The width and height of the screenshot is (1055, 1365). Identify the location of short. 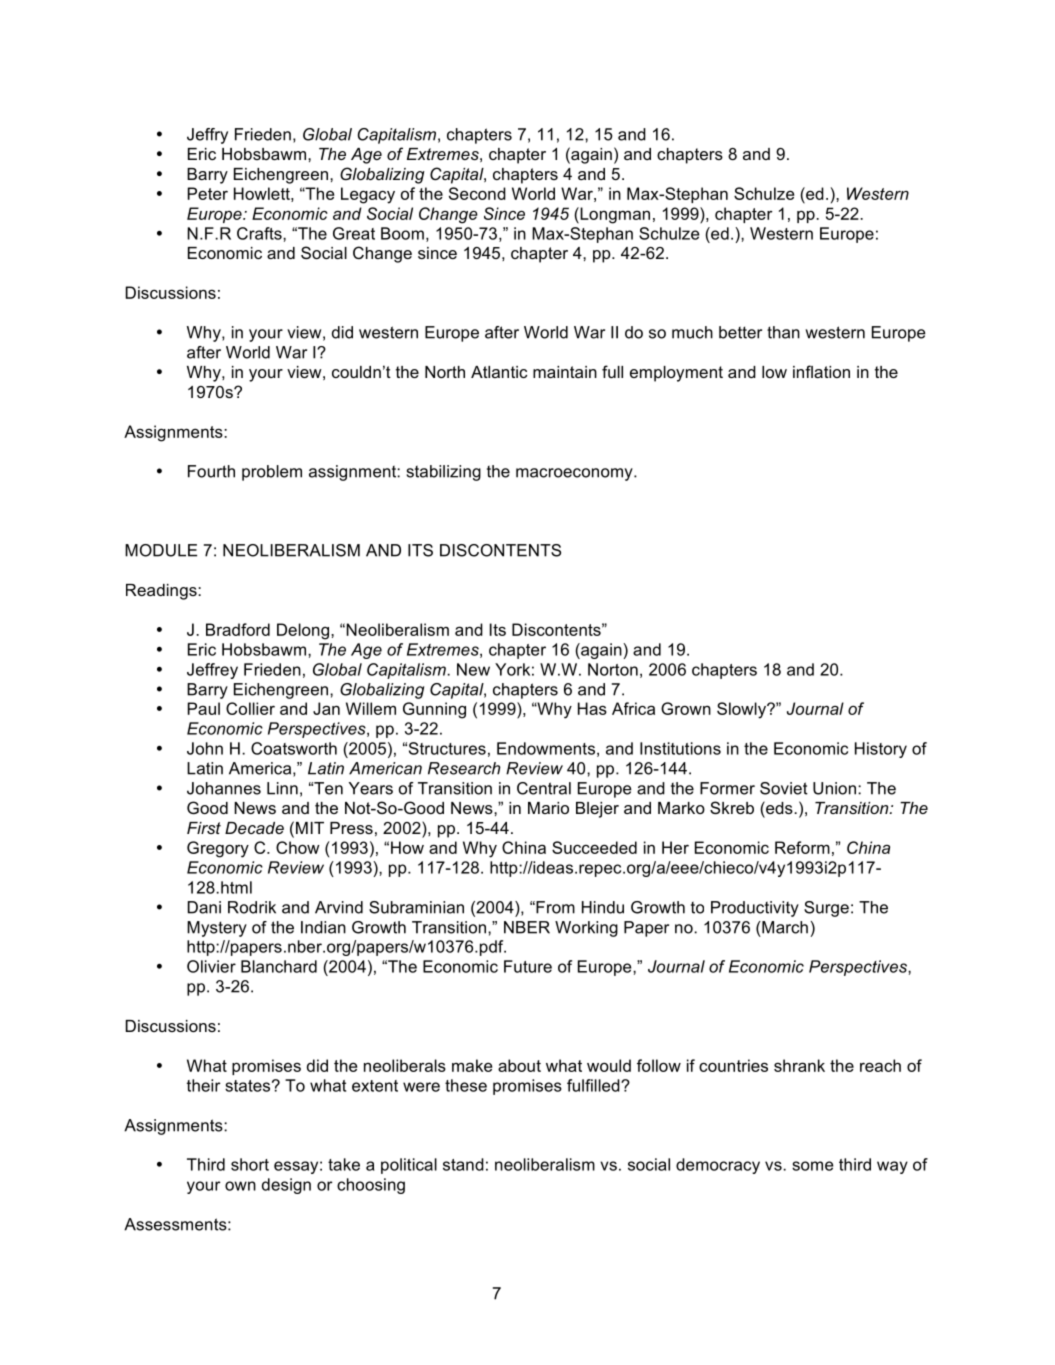
(250, 1164).
